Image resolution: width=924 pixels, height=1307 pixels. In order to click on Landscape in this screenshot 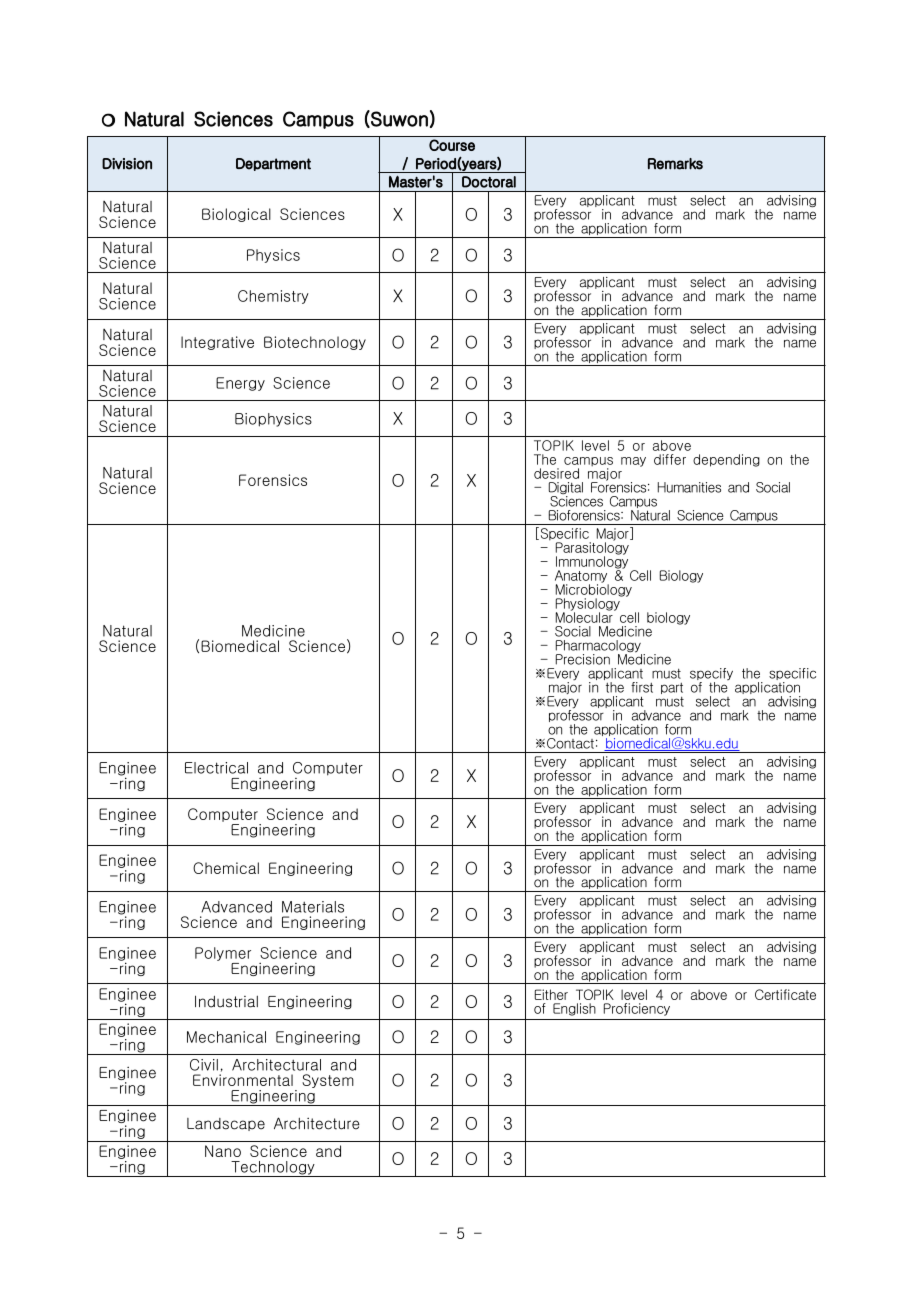, I will do `click(226, 1124)`.
